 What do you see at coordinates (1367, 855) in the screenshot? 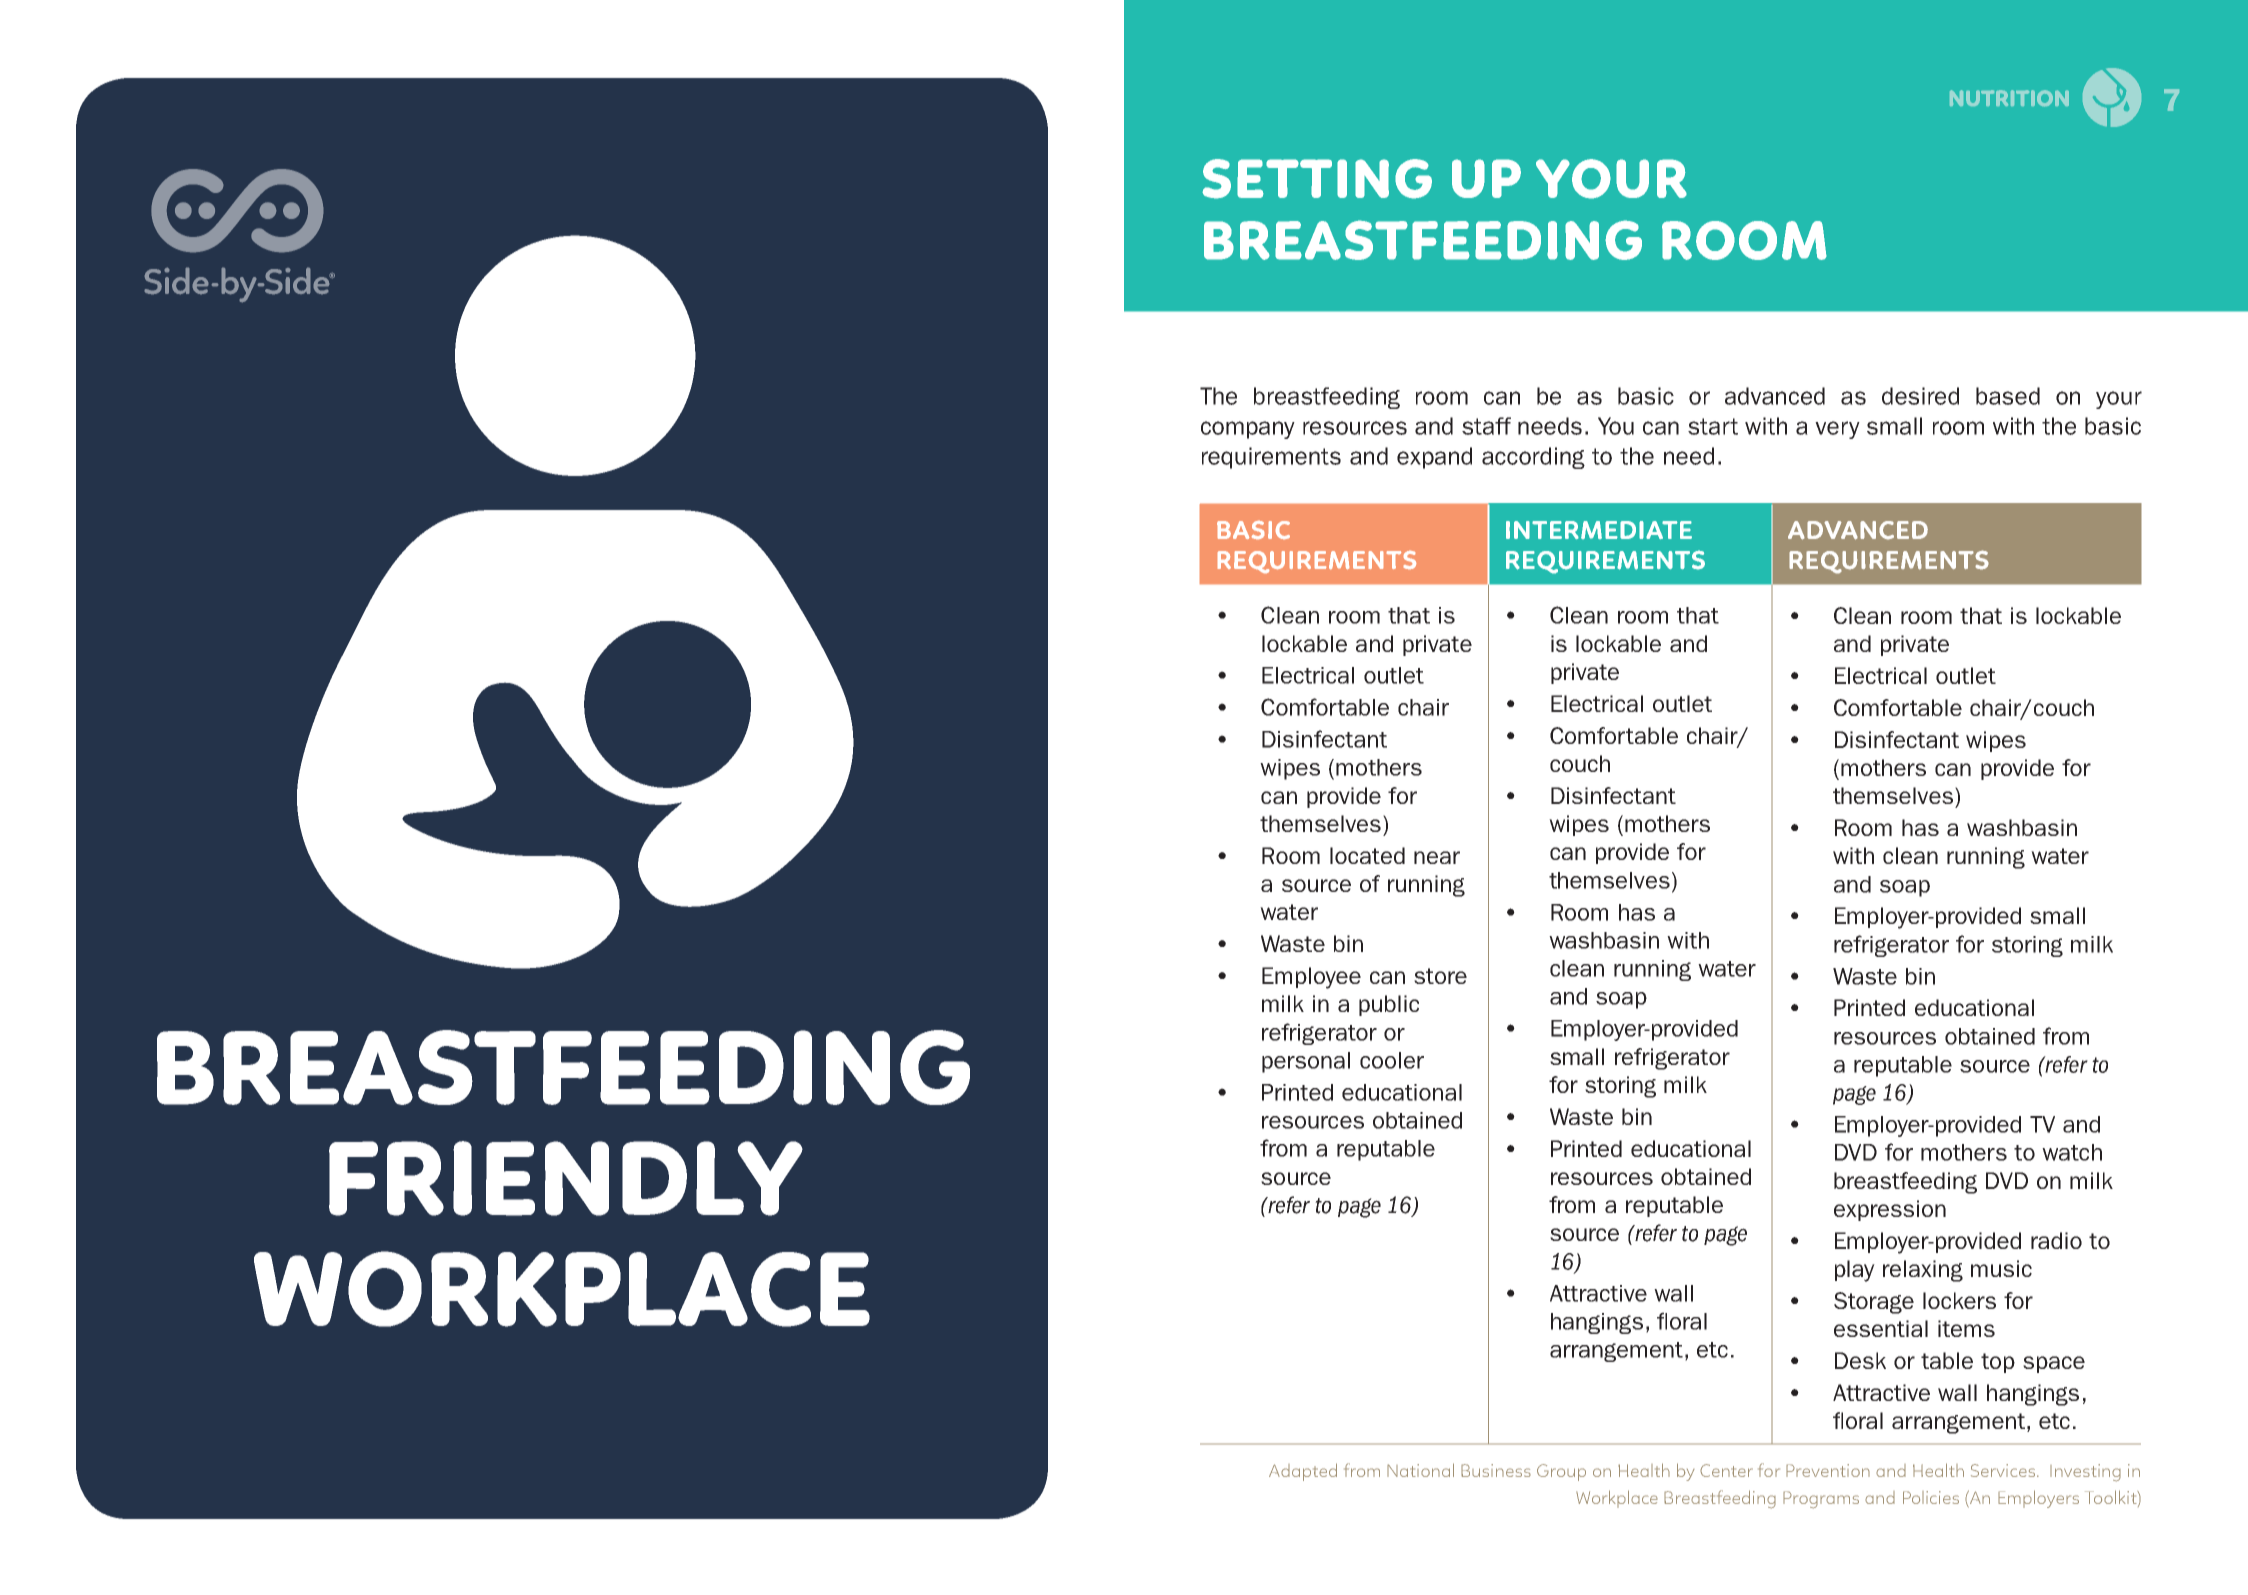
I see `located` at bounding box center [1367, 855].
